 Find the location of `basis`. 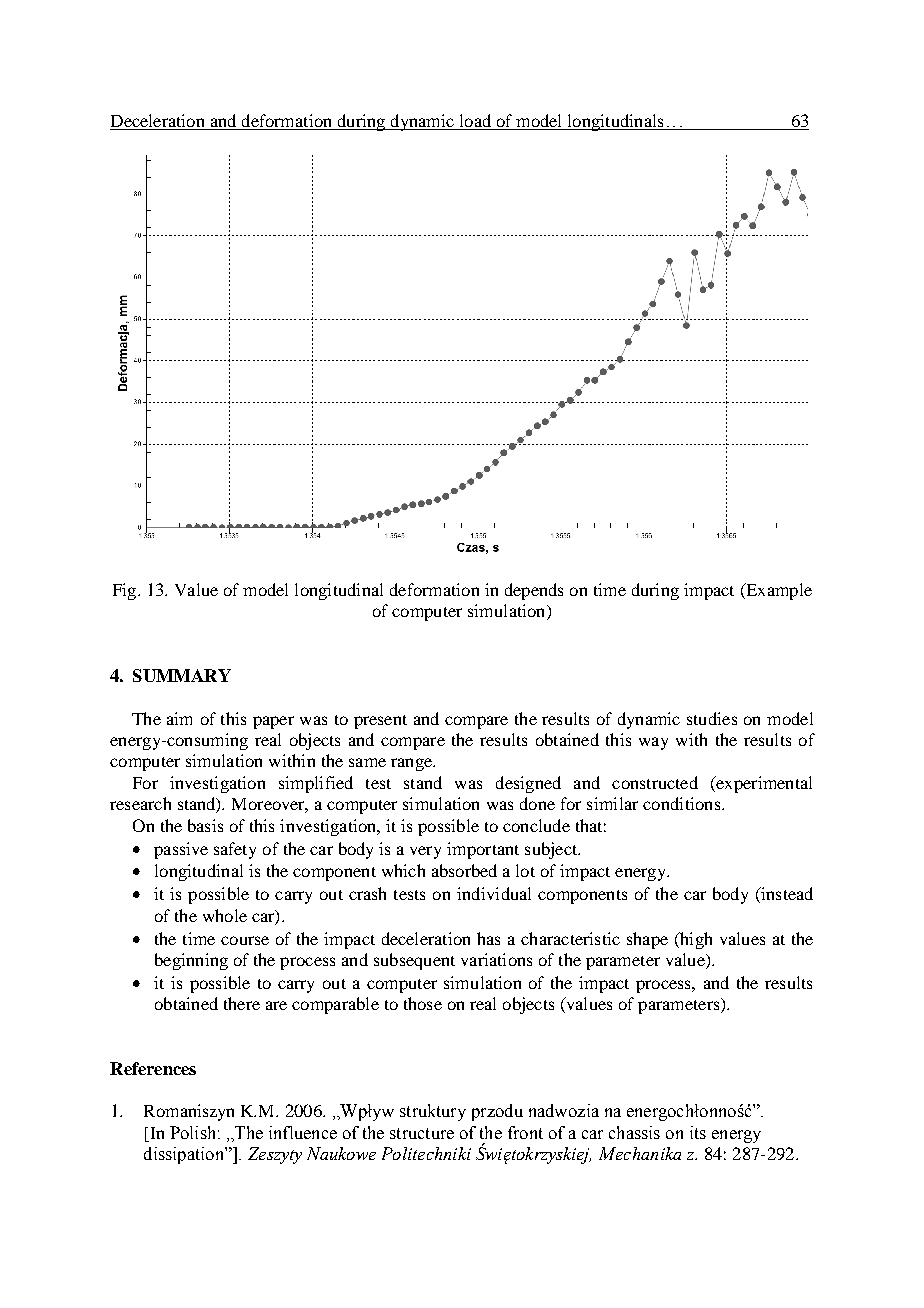

basis is located at coordinates (205, 825).
